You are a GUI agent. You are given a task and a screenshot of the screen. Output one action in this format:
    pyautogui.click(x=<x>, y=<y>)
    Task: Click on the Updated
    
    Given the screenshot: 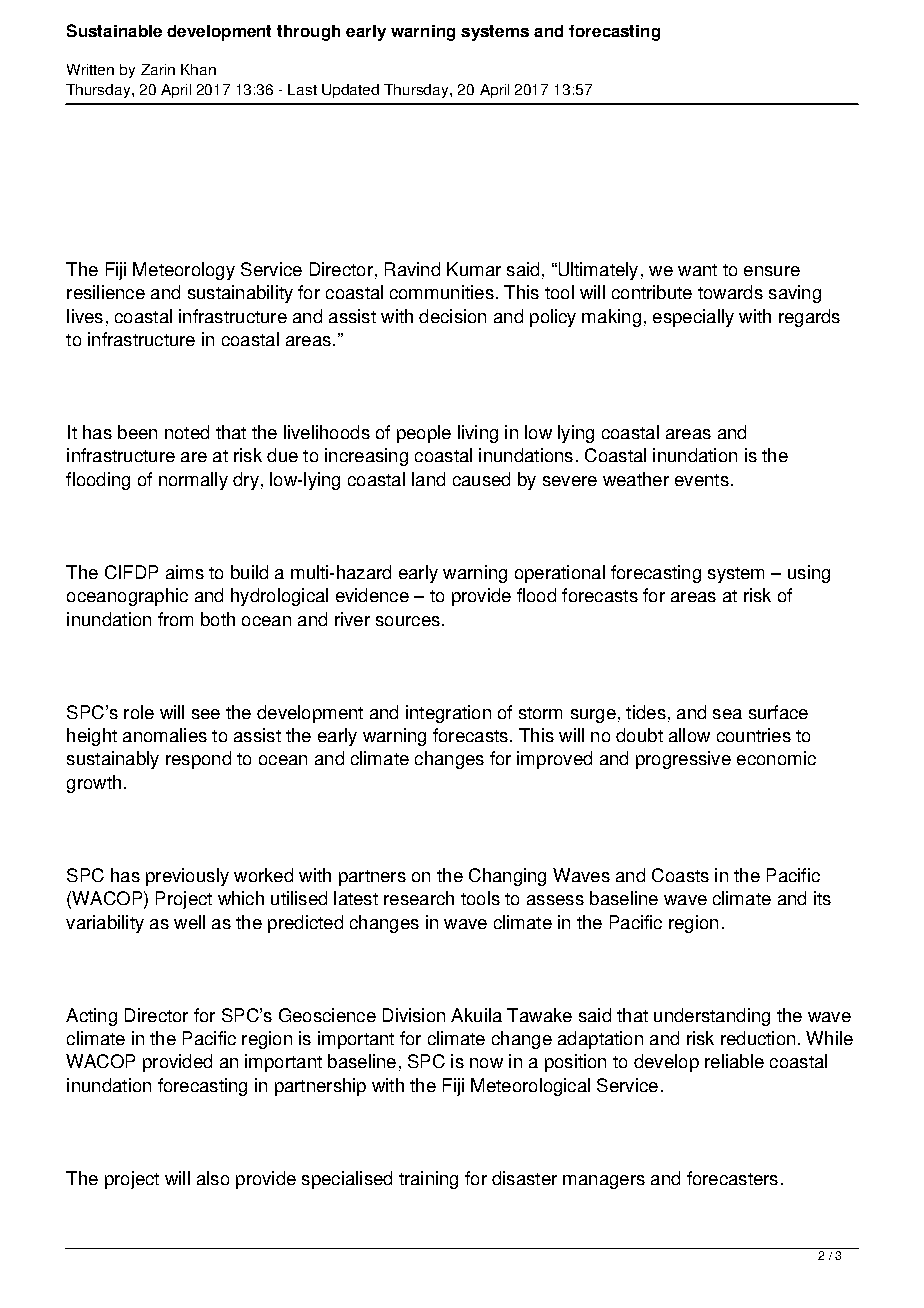 What is the action you would take?
    pyautogui.click(x=350, y=91)
